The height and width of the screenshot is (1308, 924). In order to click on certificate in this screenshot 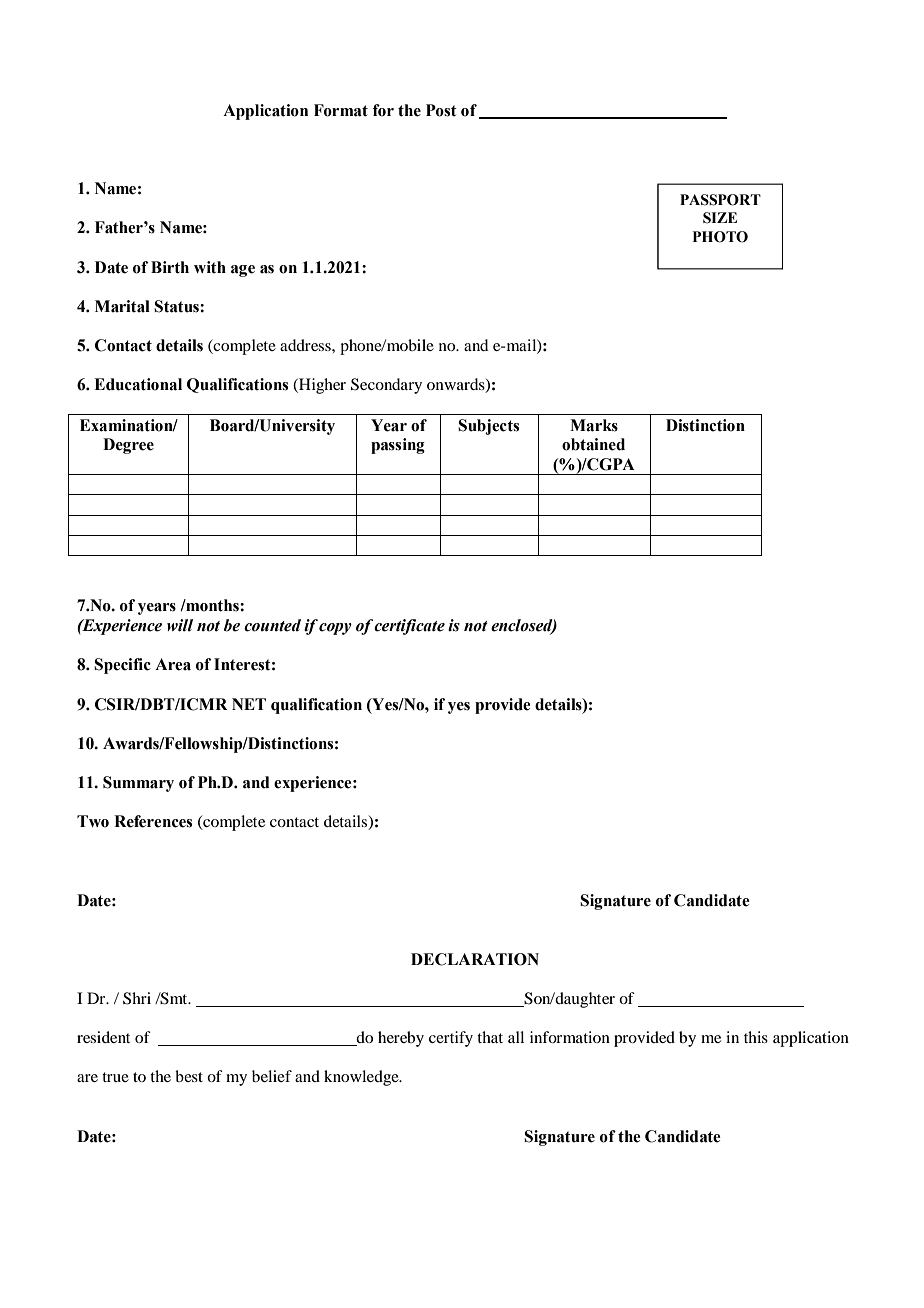, I will do `click(409, 627)`.
